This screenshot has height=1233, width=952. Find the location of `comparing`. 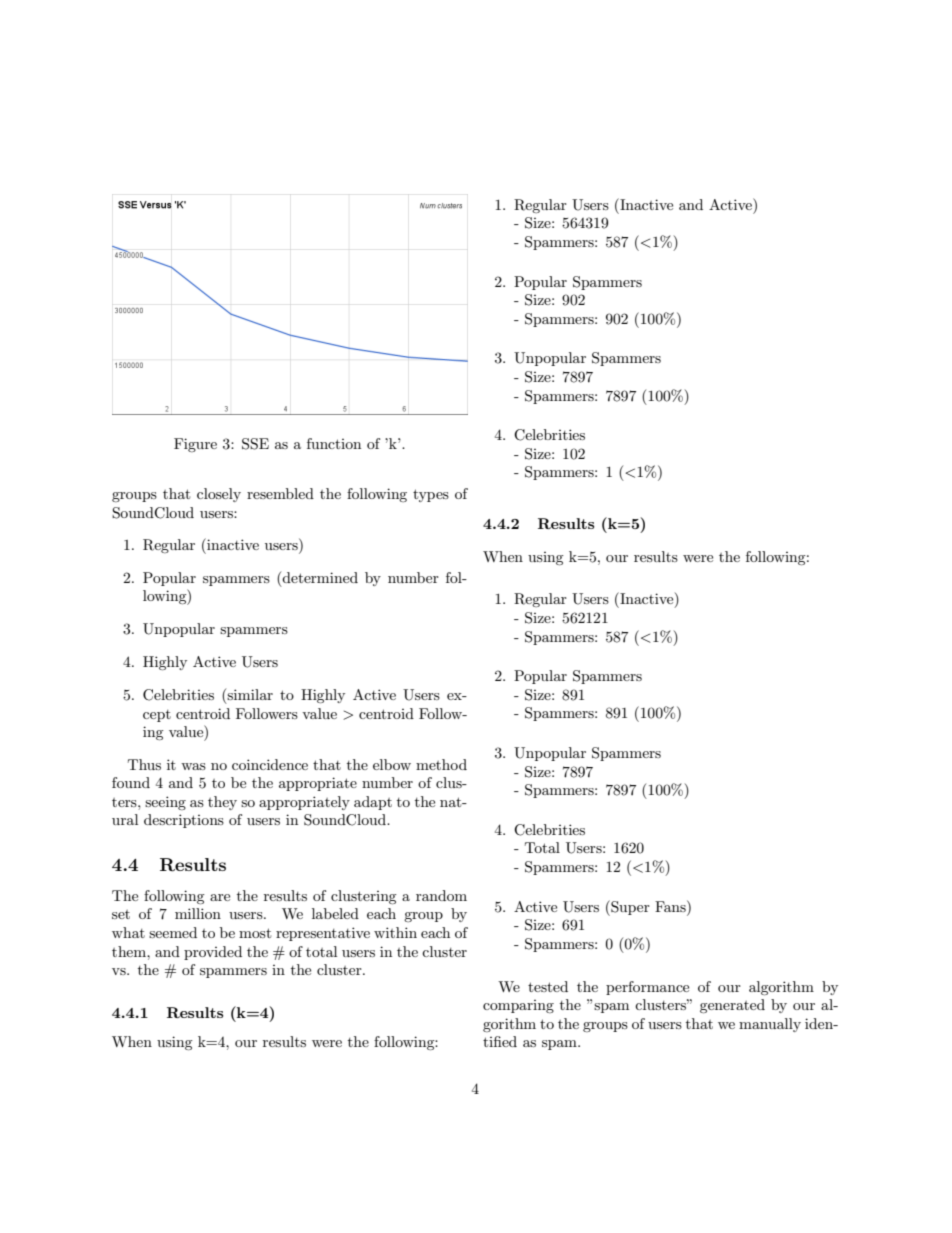

comparing is located at coordinates (518, 1006).
